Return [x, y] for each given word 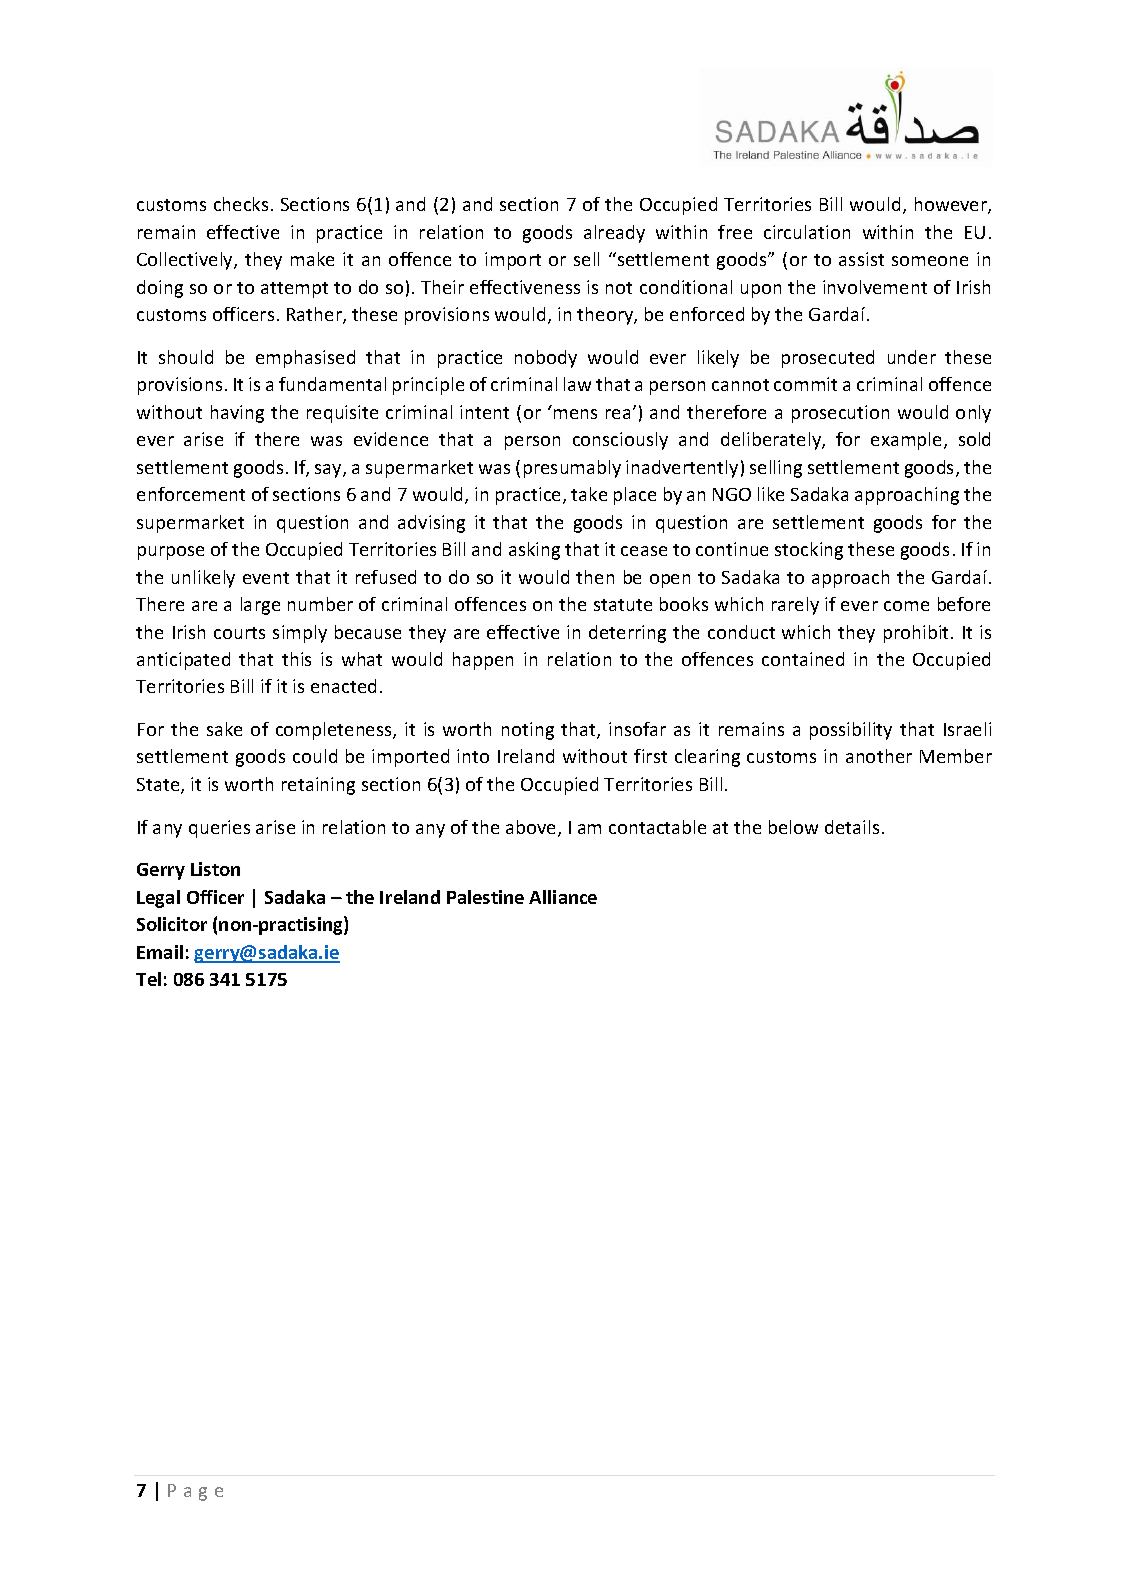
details [852, 827]
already [614, 234]
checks [241, 204]
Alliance [563, 897]
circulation [807, 232]
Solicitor [172, 924]
